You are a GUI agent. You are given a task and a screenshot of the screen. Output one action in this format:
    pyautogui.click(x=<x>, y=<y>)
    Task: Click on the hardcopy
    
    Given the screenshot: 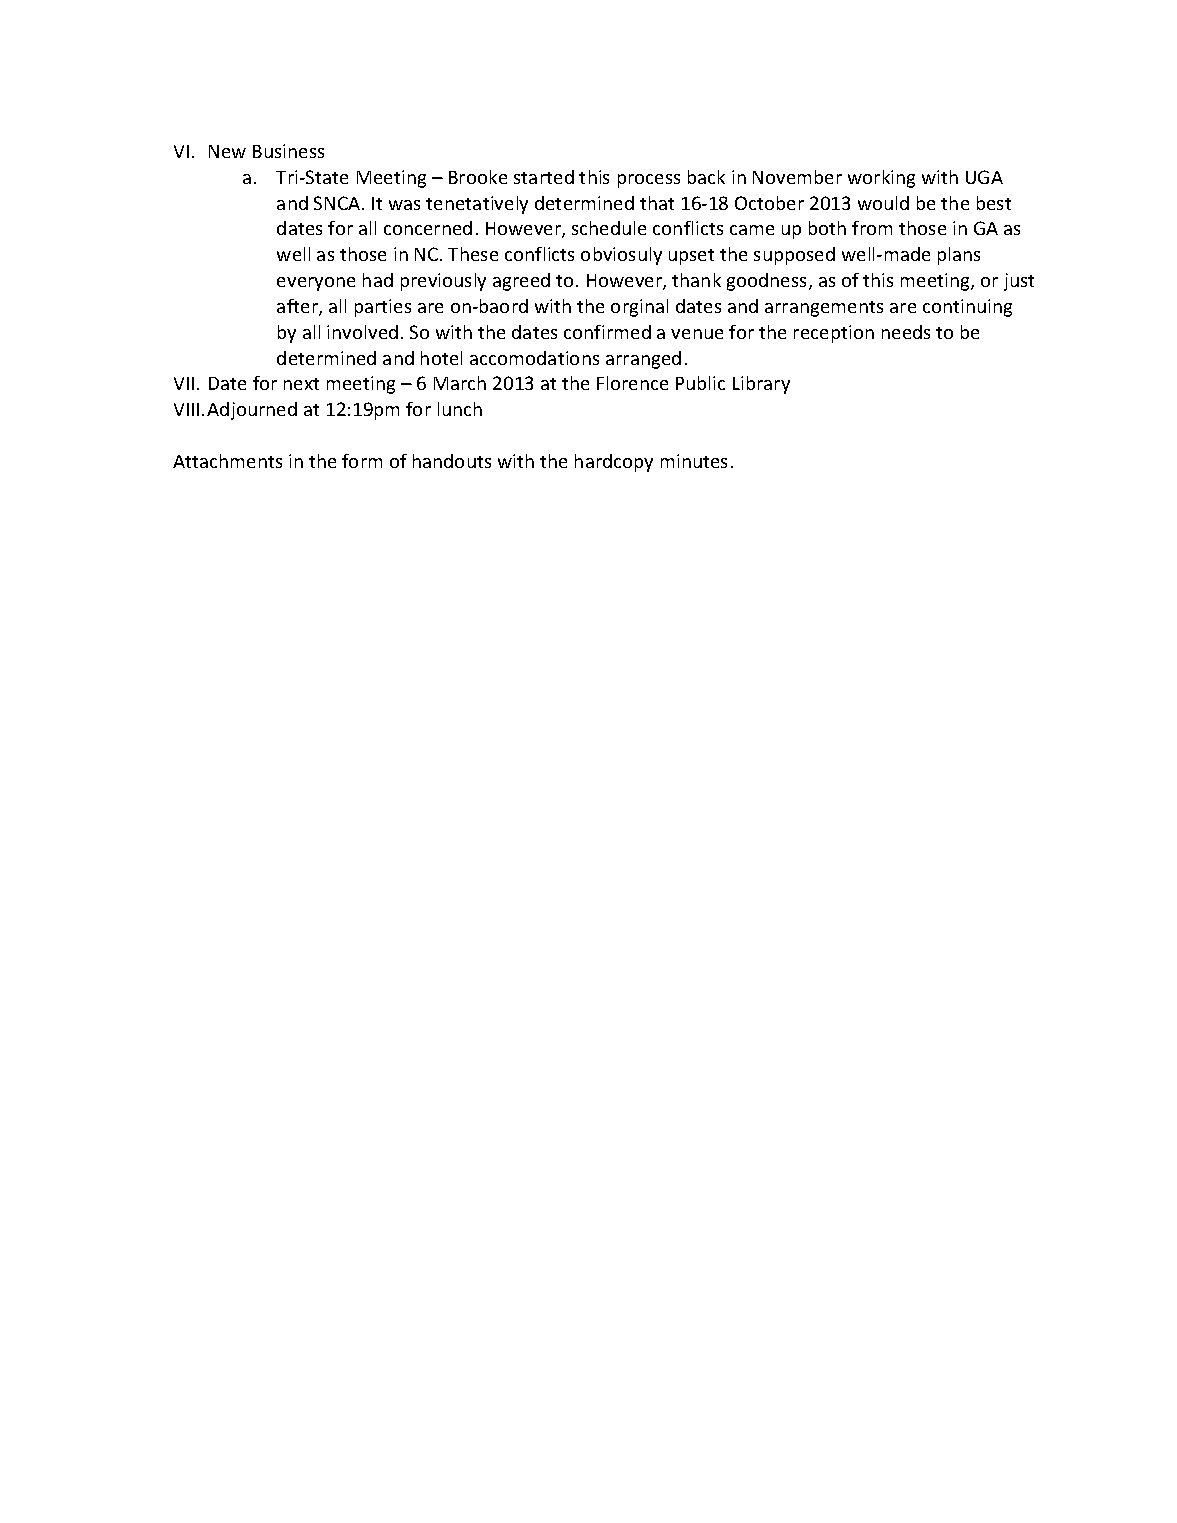 What is the action you would take?
    pyautogui.click(x=614, y=463)
